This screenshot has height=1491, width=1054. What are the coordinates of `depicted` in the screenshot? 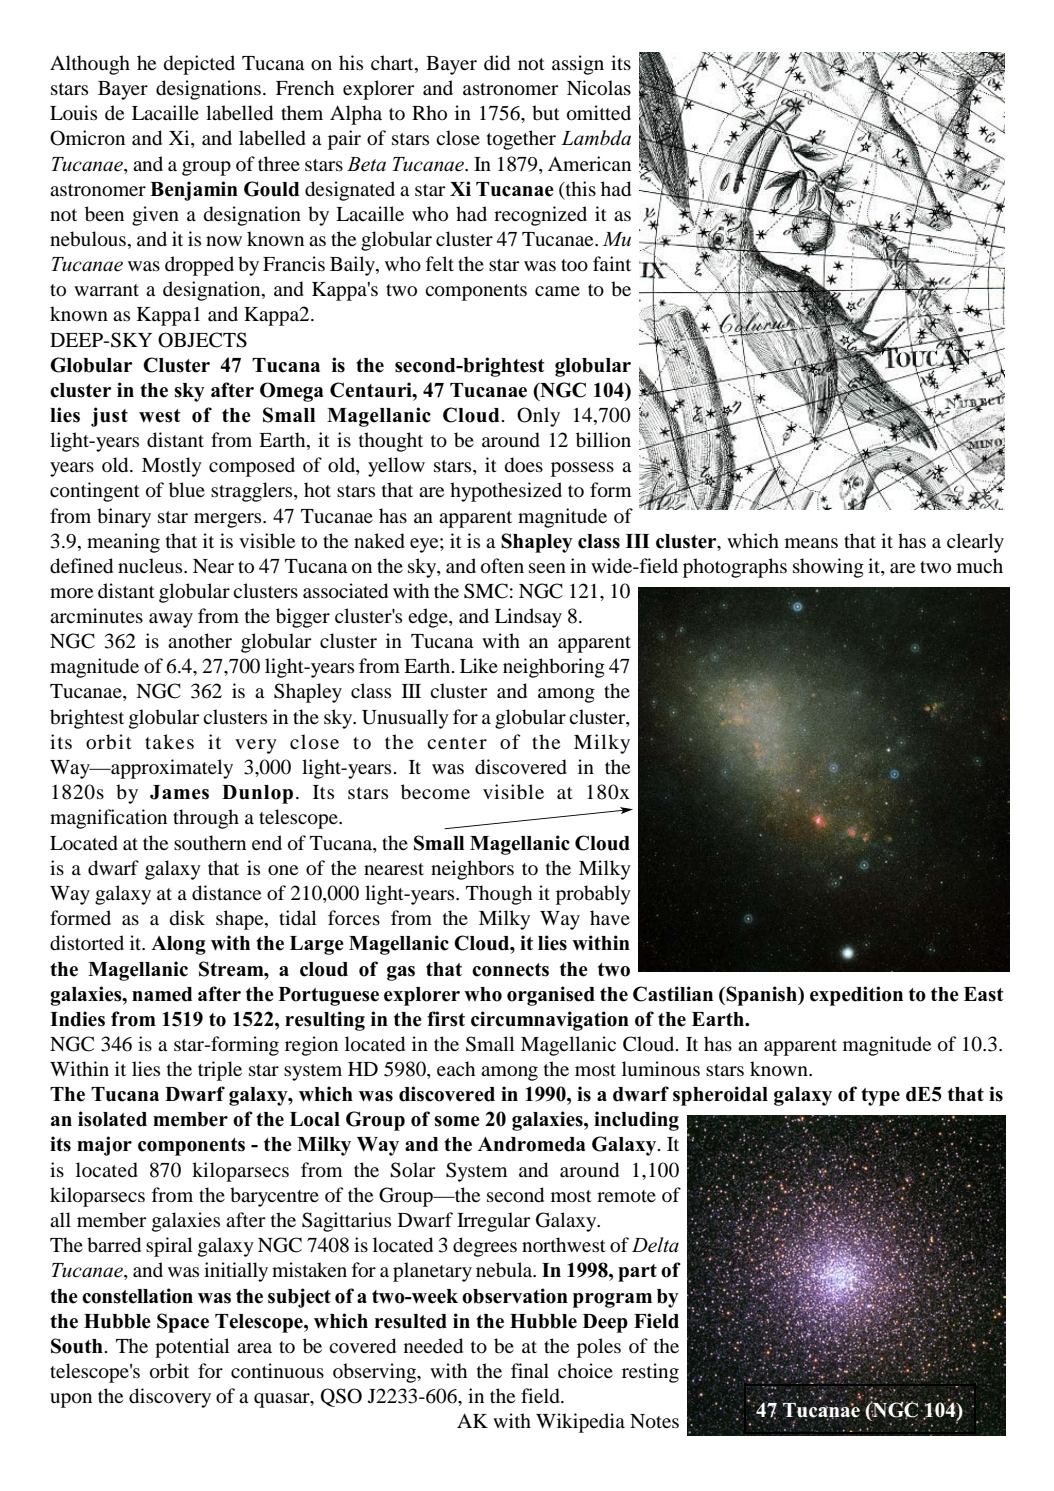 It's located at (199, 65).
